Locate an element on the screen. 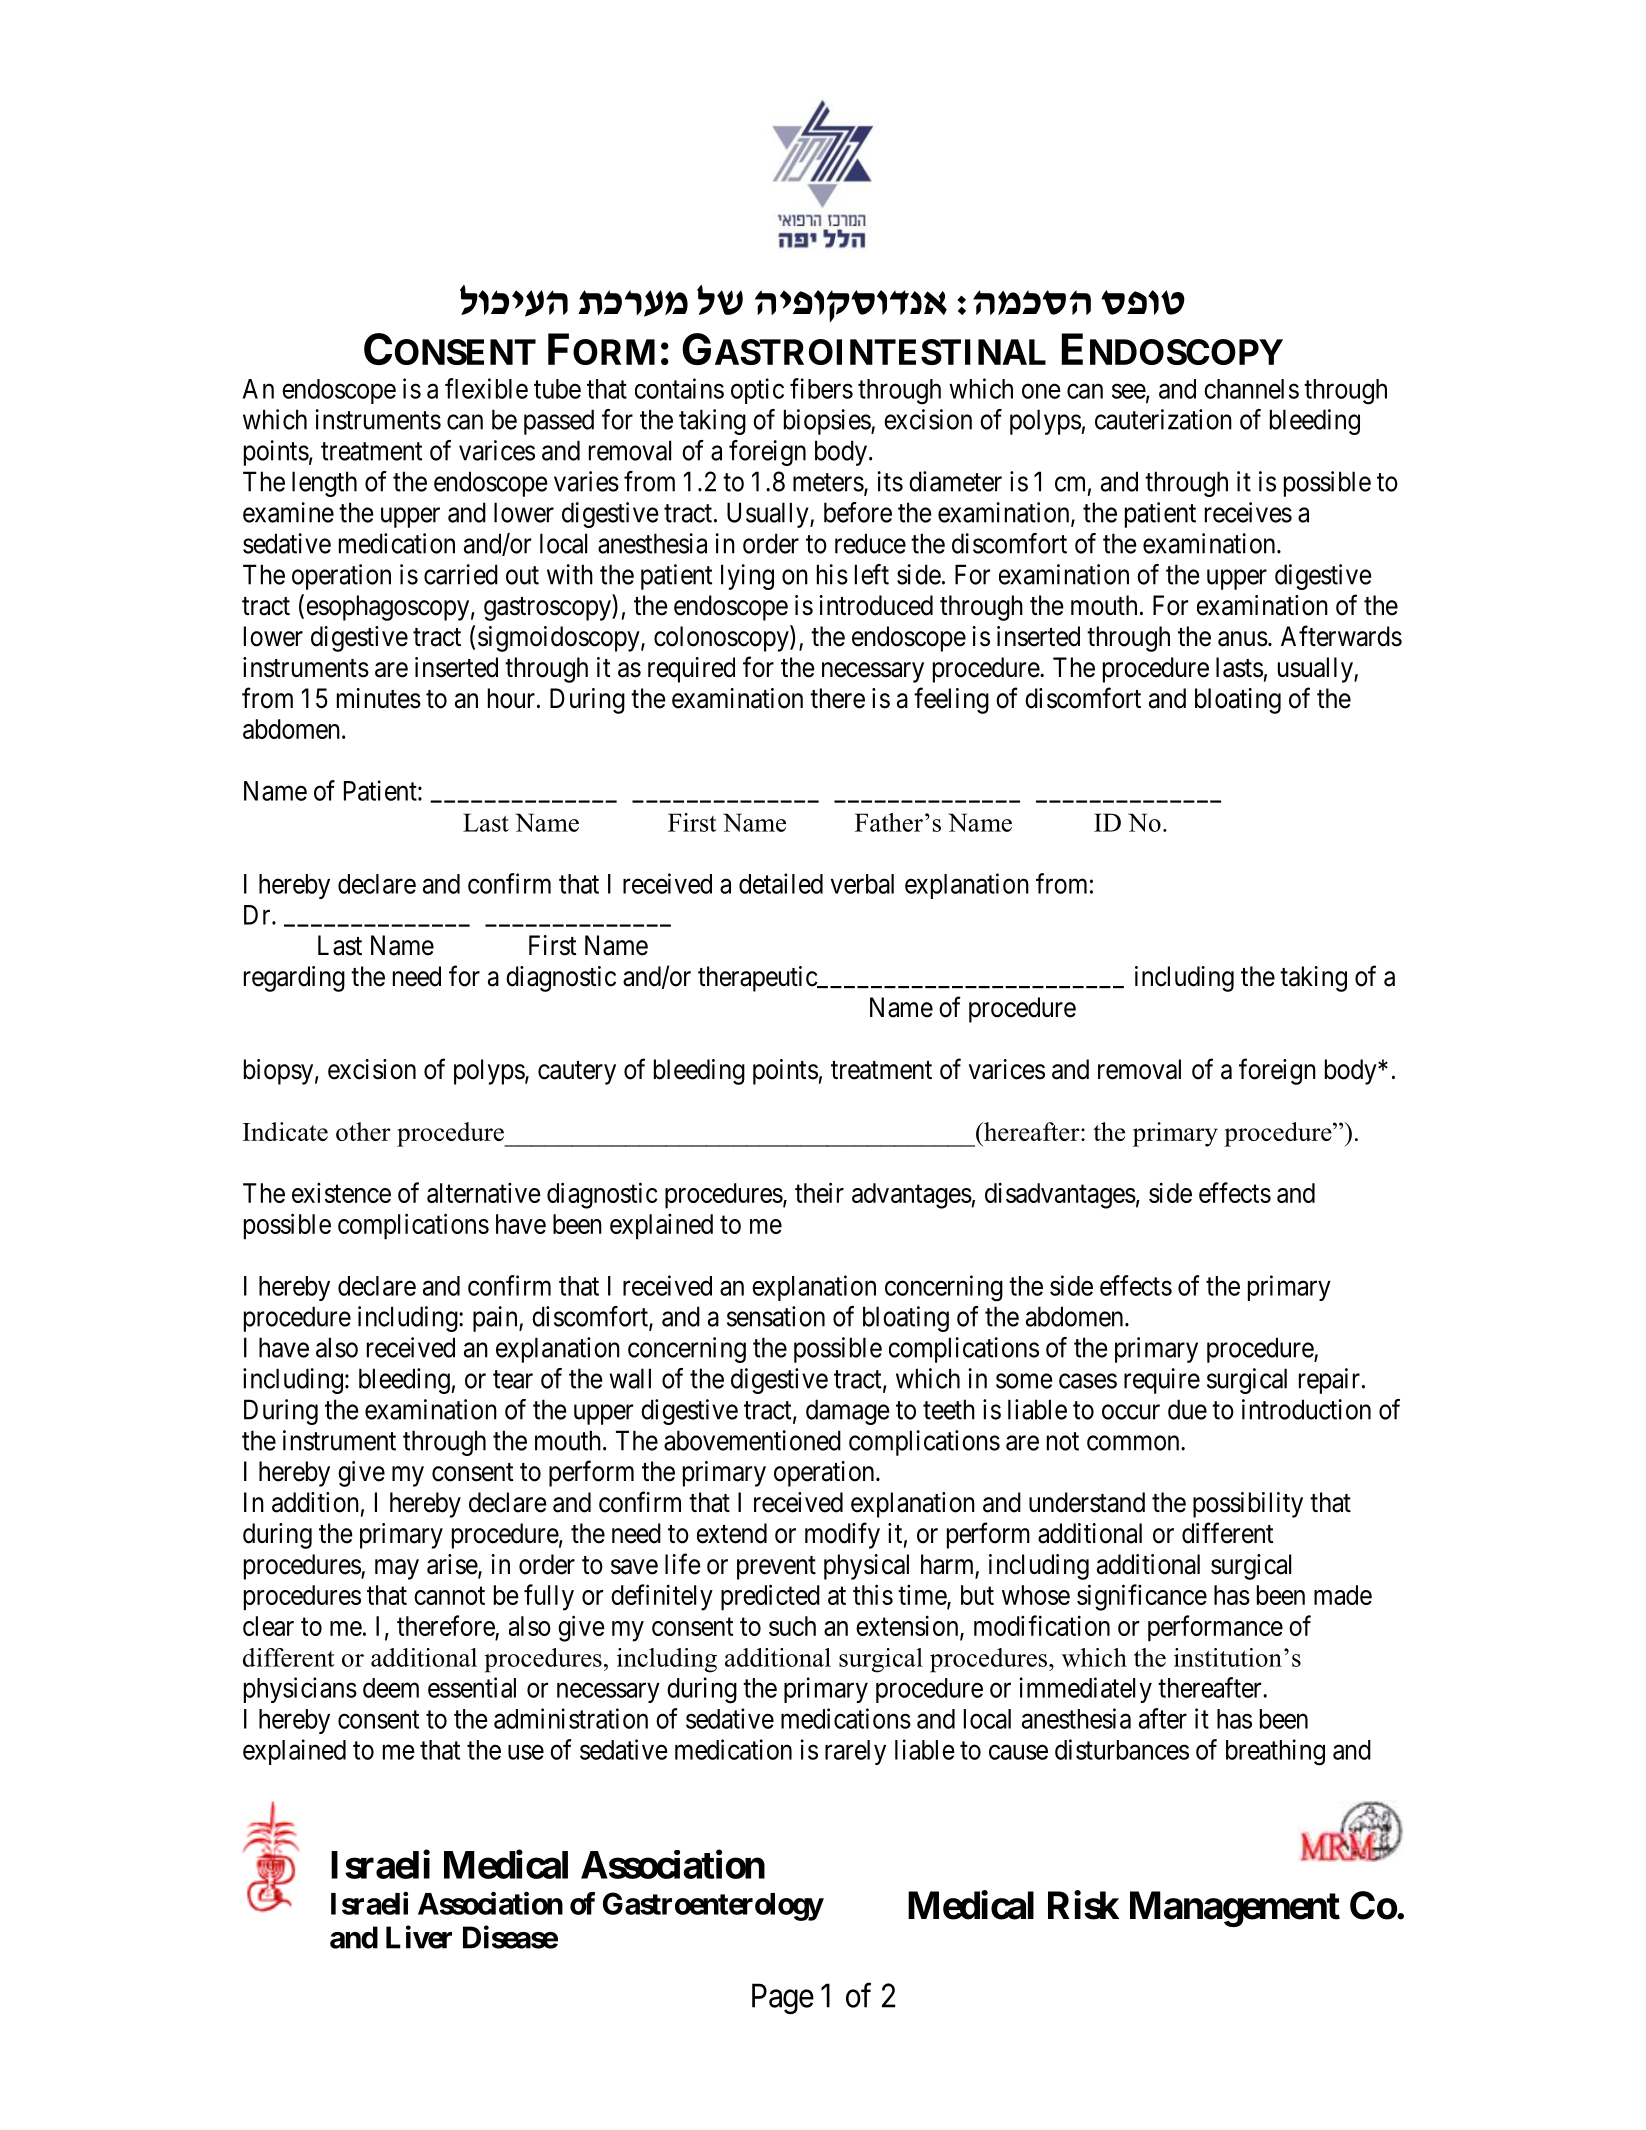 The height and width of the screenshot is (2130, 1646). length is located at coordinates (324, 484).
